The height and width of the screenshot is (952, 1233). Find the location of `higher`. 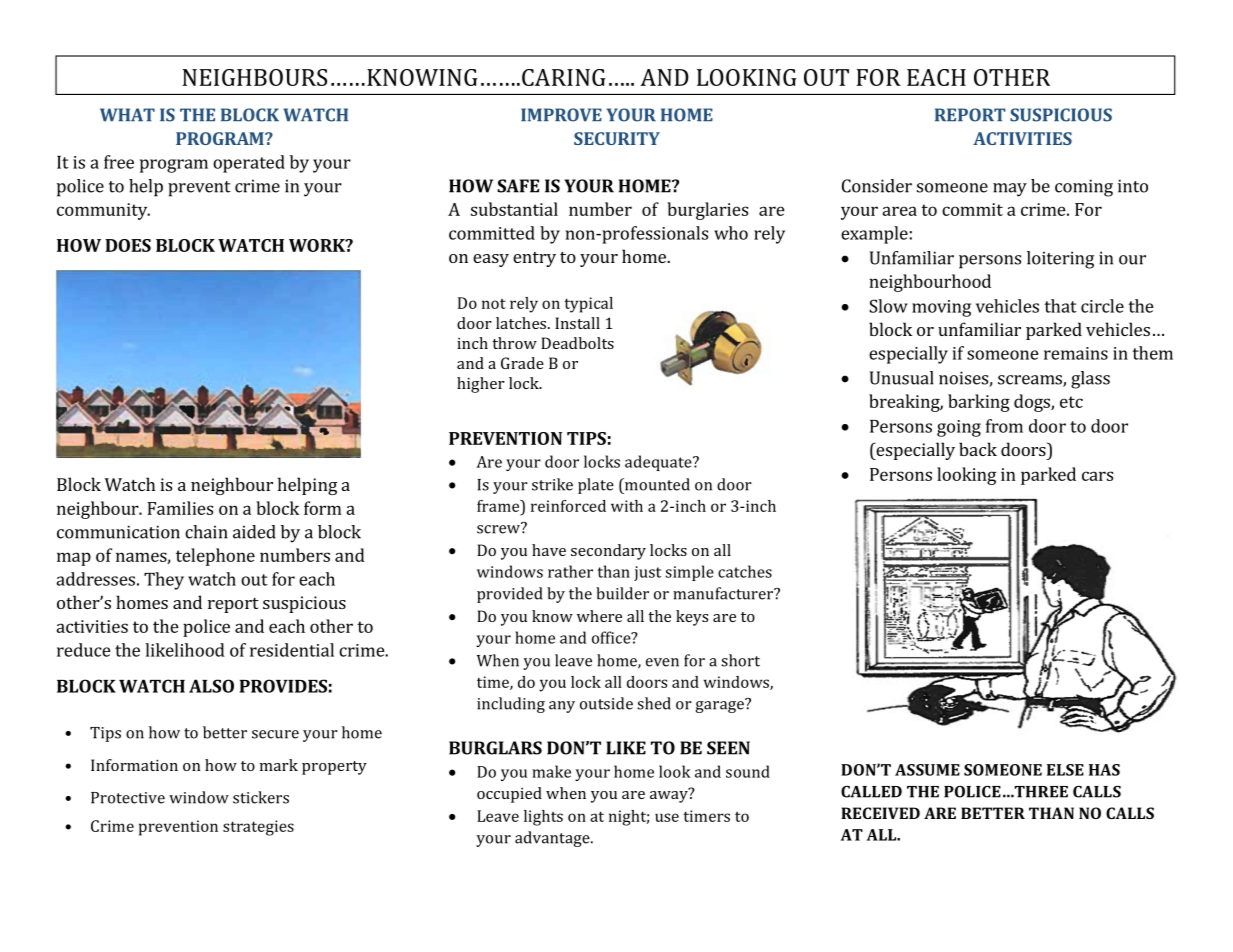

higher is located at coordinates (481, 385).
